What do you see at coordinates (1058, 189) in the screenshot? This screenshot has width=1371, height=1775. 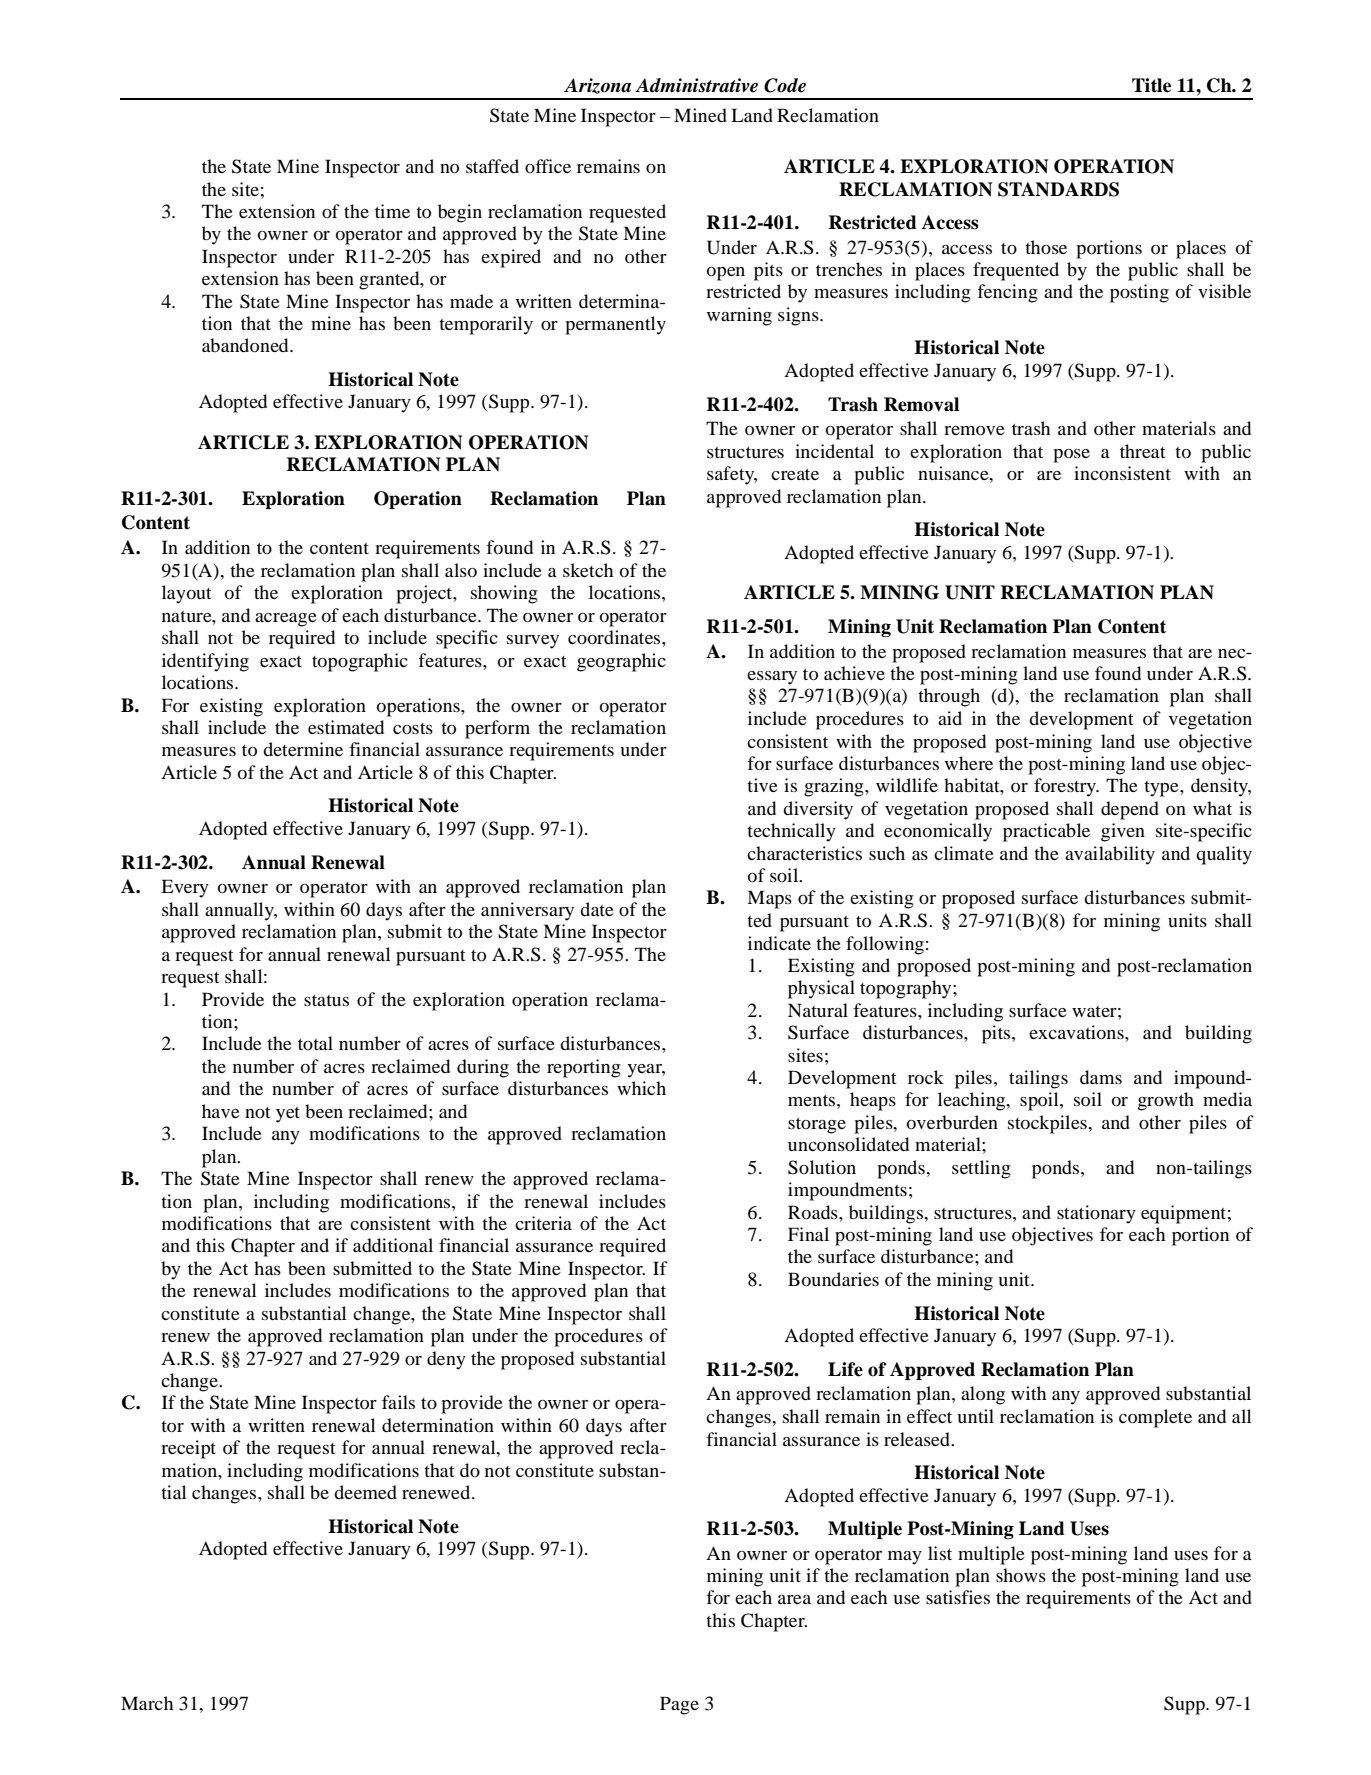 I see `STANDARDS` at bounding box center [1058, 189].
